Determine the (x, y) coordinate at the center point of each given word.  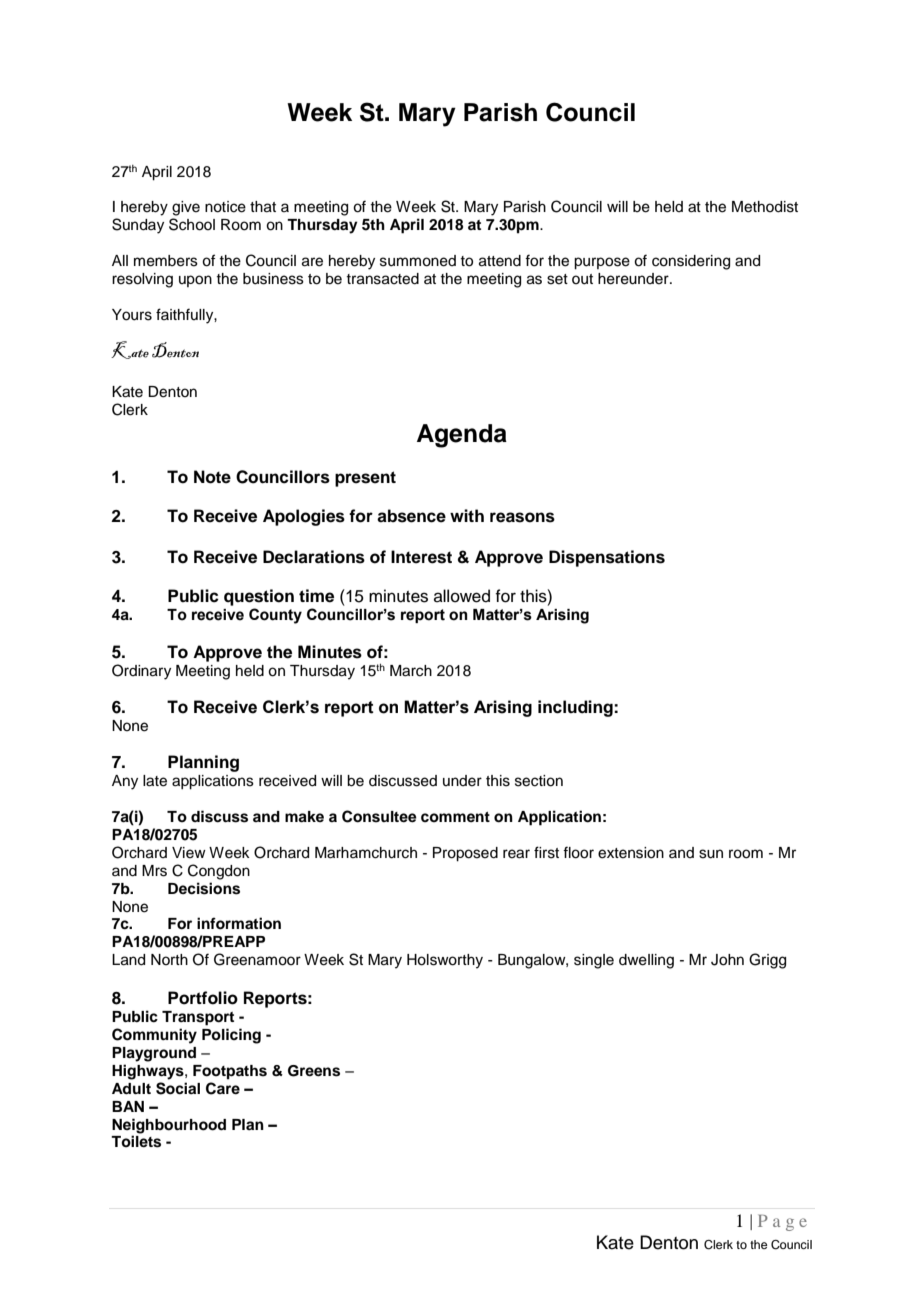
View (189, 853)
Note (212, 477)
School (192, 224)
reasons (522, 517)
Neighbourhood (169, 1126)
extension (631, 853)
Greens (314, 1071)
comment (455, 817)
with (467, 515)
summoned (418, 261)
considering (691, 262)
